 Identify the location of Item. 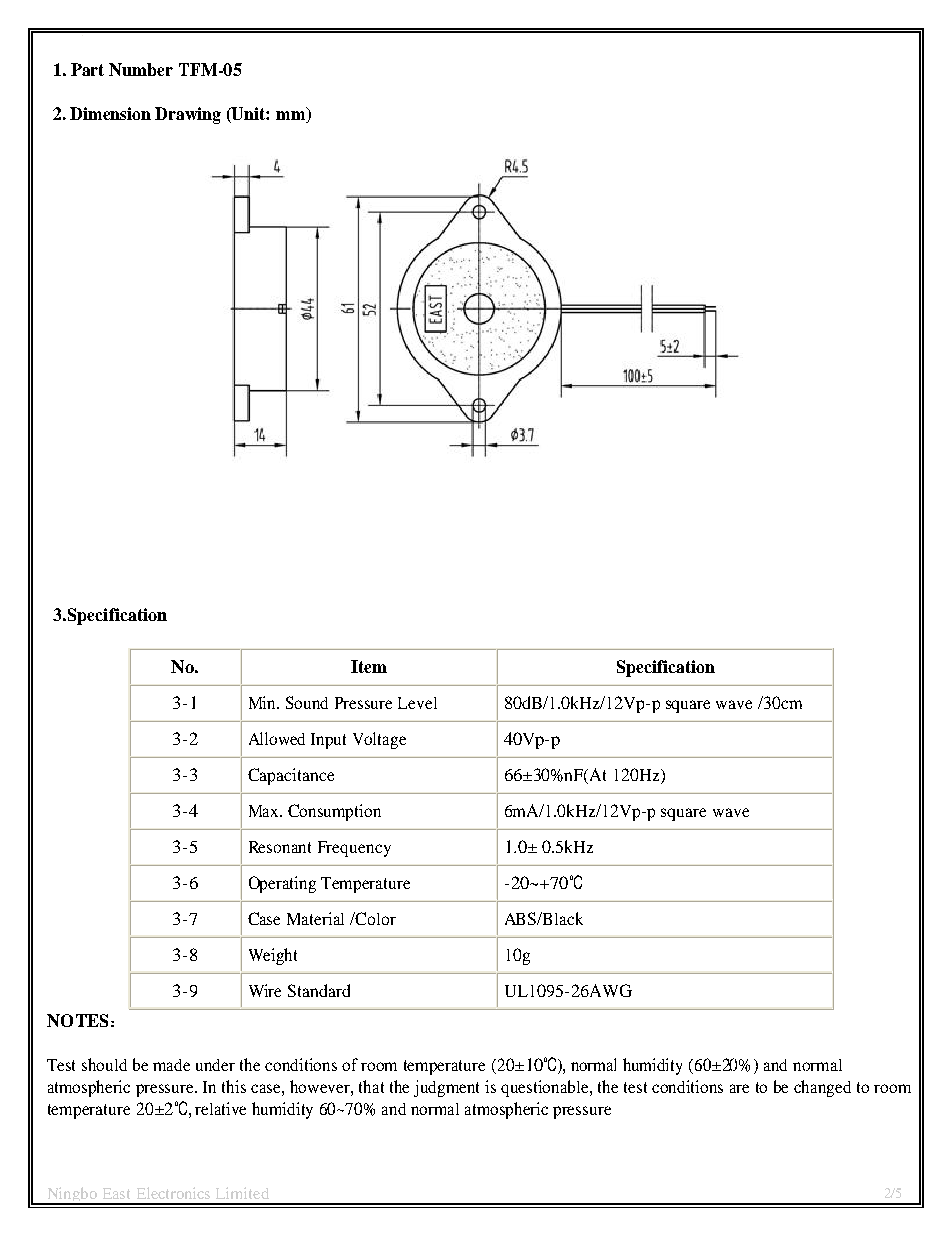
(369, 666).
